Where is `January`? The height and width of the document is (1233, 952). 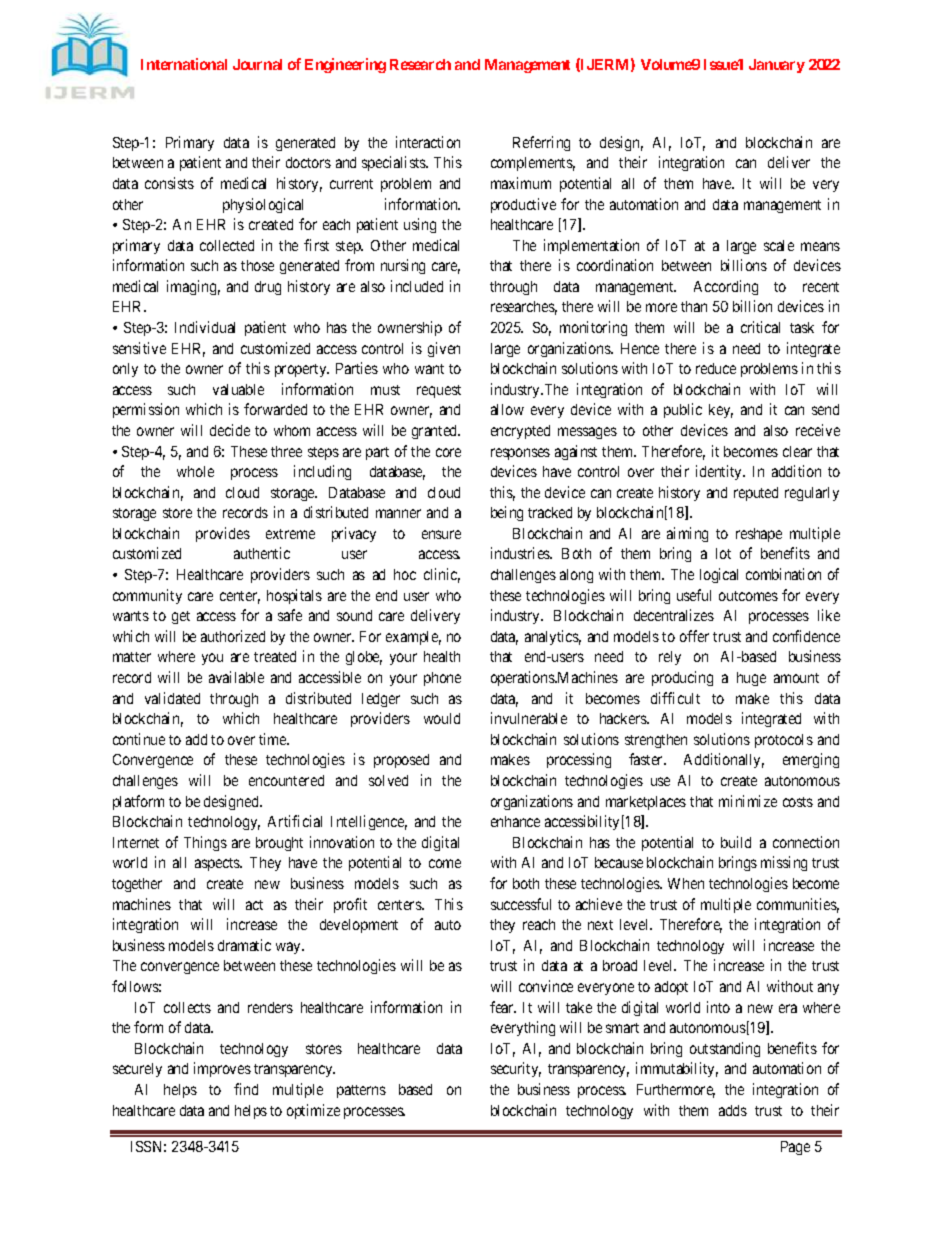
January is located at coordinates (777, 66).
